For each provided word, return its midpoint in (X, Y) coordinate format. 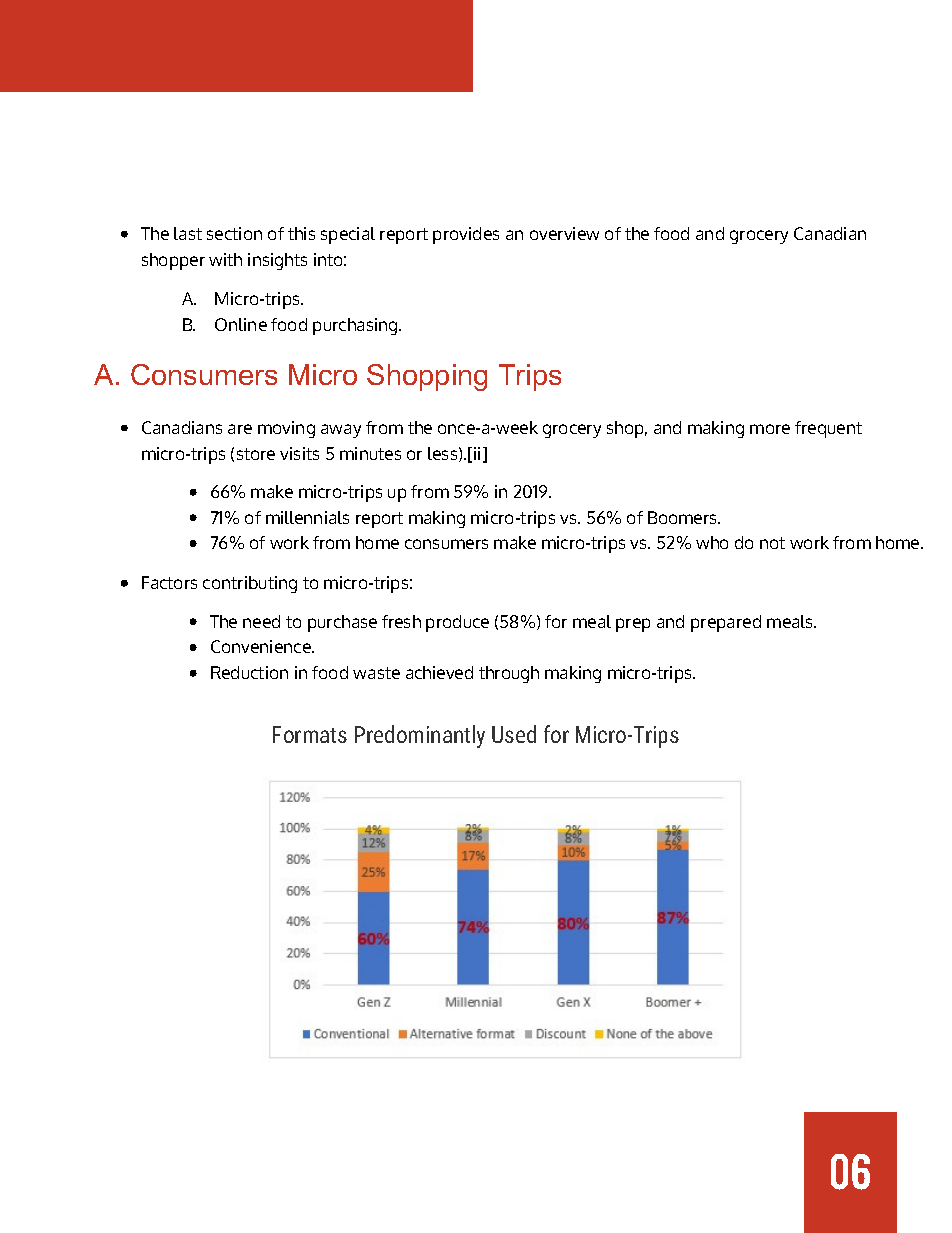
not (772, 543)
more (770, 429)
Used (514, 734)
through (509, 674)
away (341, 431)
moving (286, 429)
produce (457, 623)
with (225, 259)
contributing (250, 584)
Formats (310, 734)
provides (466, 235)
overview (564, 233)
